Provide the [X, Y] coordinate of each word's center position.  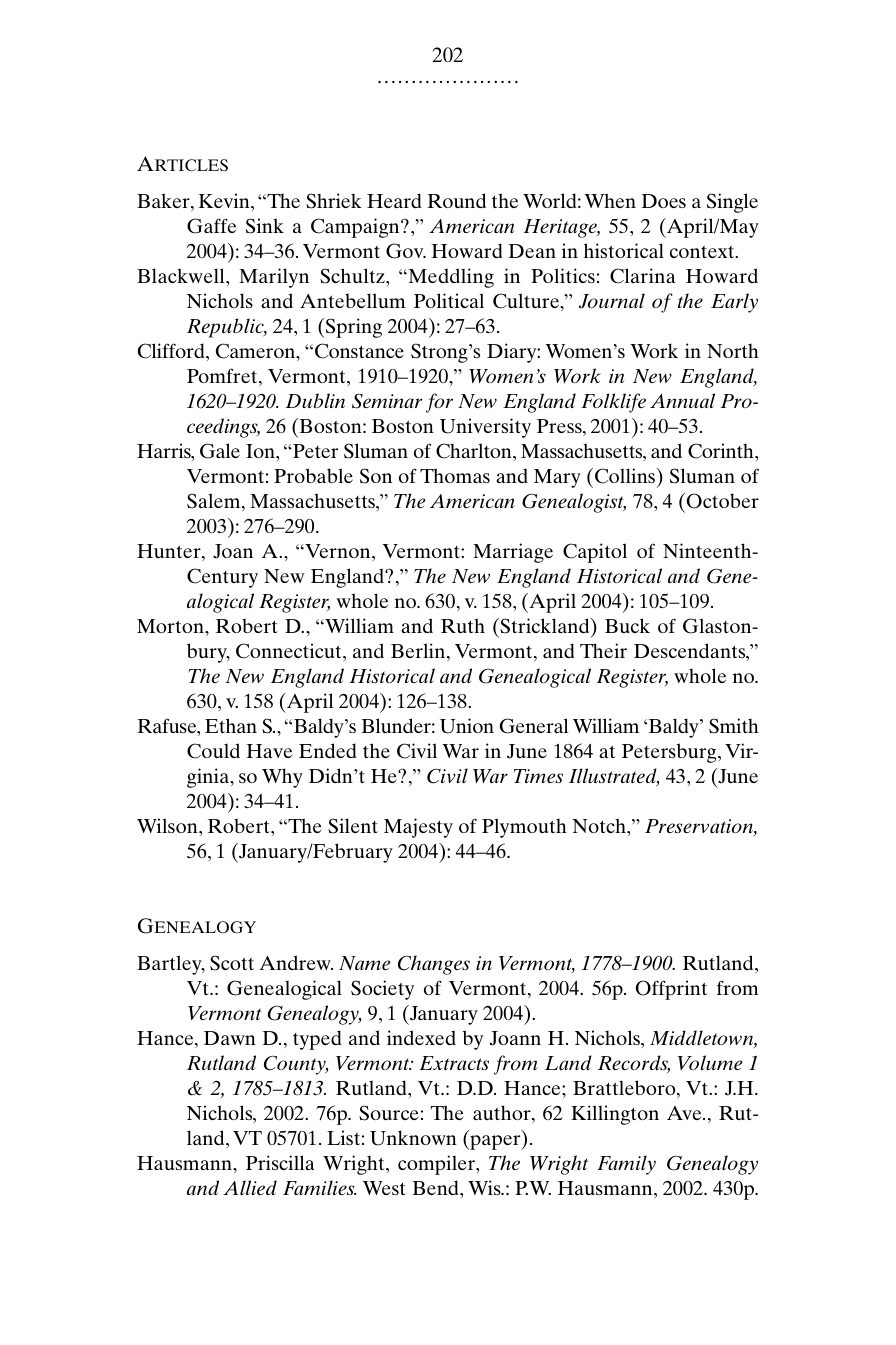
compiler [438, 1165]
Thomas [455, 475]
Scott [232, 963]
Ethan [231, 725]
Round [456, 200]
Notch [600, 825]
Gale [220, 451]
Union [467, 726]
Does [663, 201]
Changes [434, 965]
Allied [250, 1187]
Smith [734, 726]
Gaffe [211, 226]
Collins [626, 476]
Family [626, 1165]
